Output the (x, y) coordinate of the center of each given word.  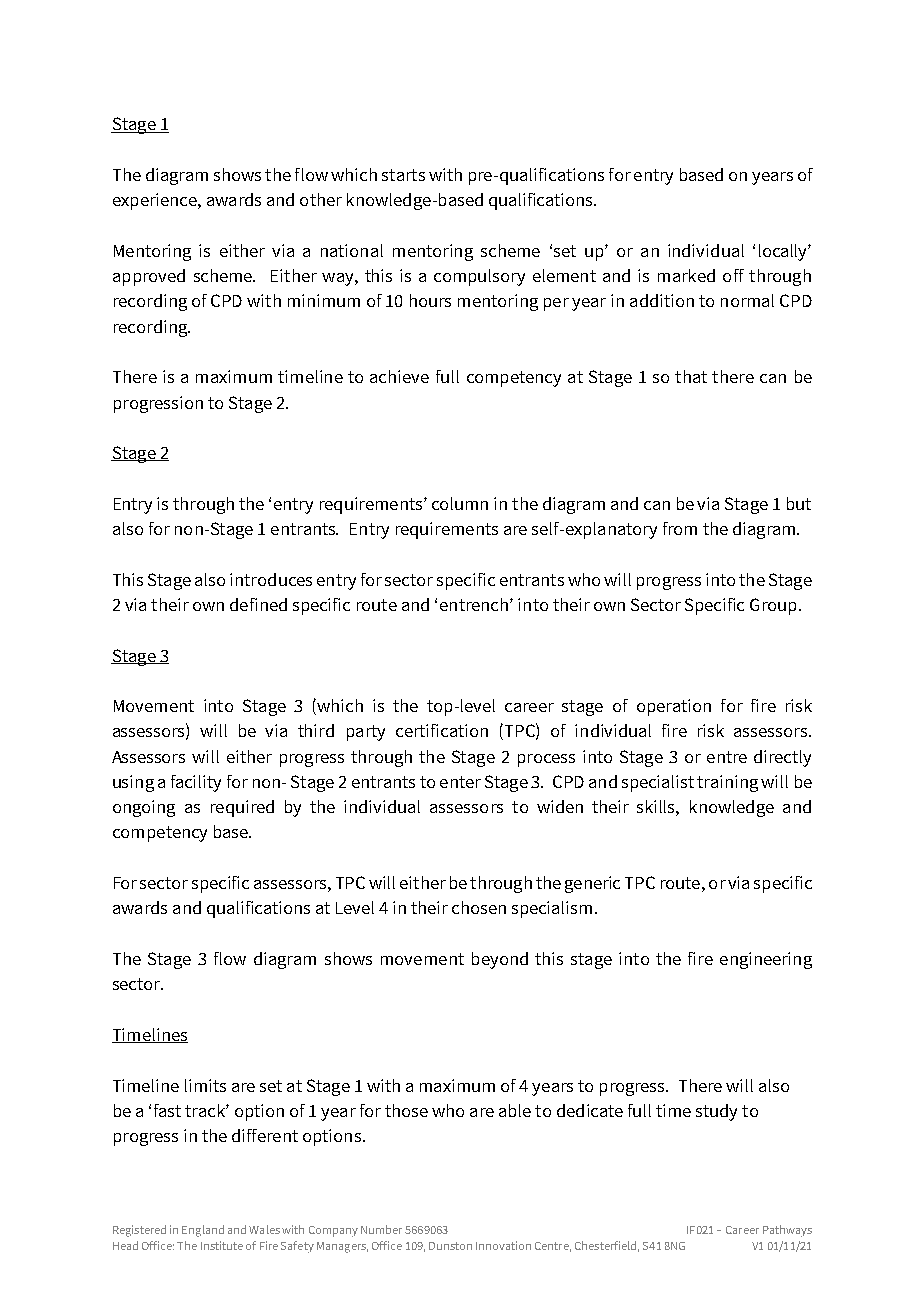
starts (403, 175)
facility (196, 783)
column (460, 503)
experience (156, 201)
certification (442, 730)
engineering (766, 960)
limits (205, 1085)
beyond (500, 960)
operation (674, 707)
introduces (271, 579)
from (680, 528)
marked (686, 275)
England (203, 1231)
